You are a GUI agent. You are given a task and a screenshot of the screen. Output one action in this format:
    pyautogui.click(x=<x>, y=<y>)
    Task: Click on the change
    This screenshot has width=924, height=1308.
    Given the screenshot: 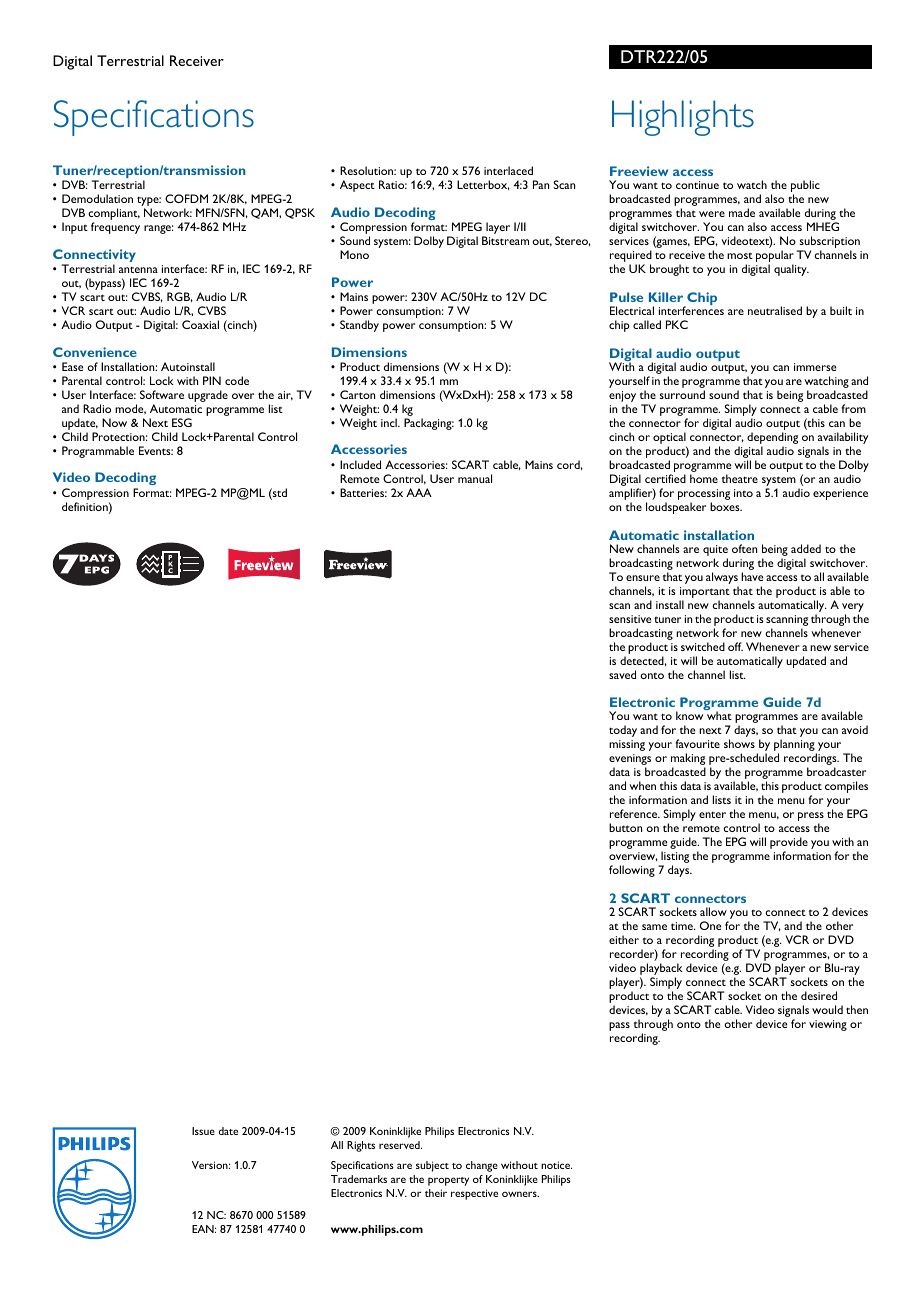 What is the action you would take?
    pyautogui.click(x=482, y=1166)
